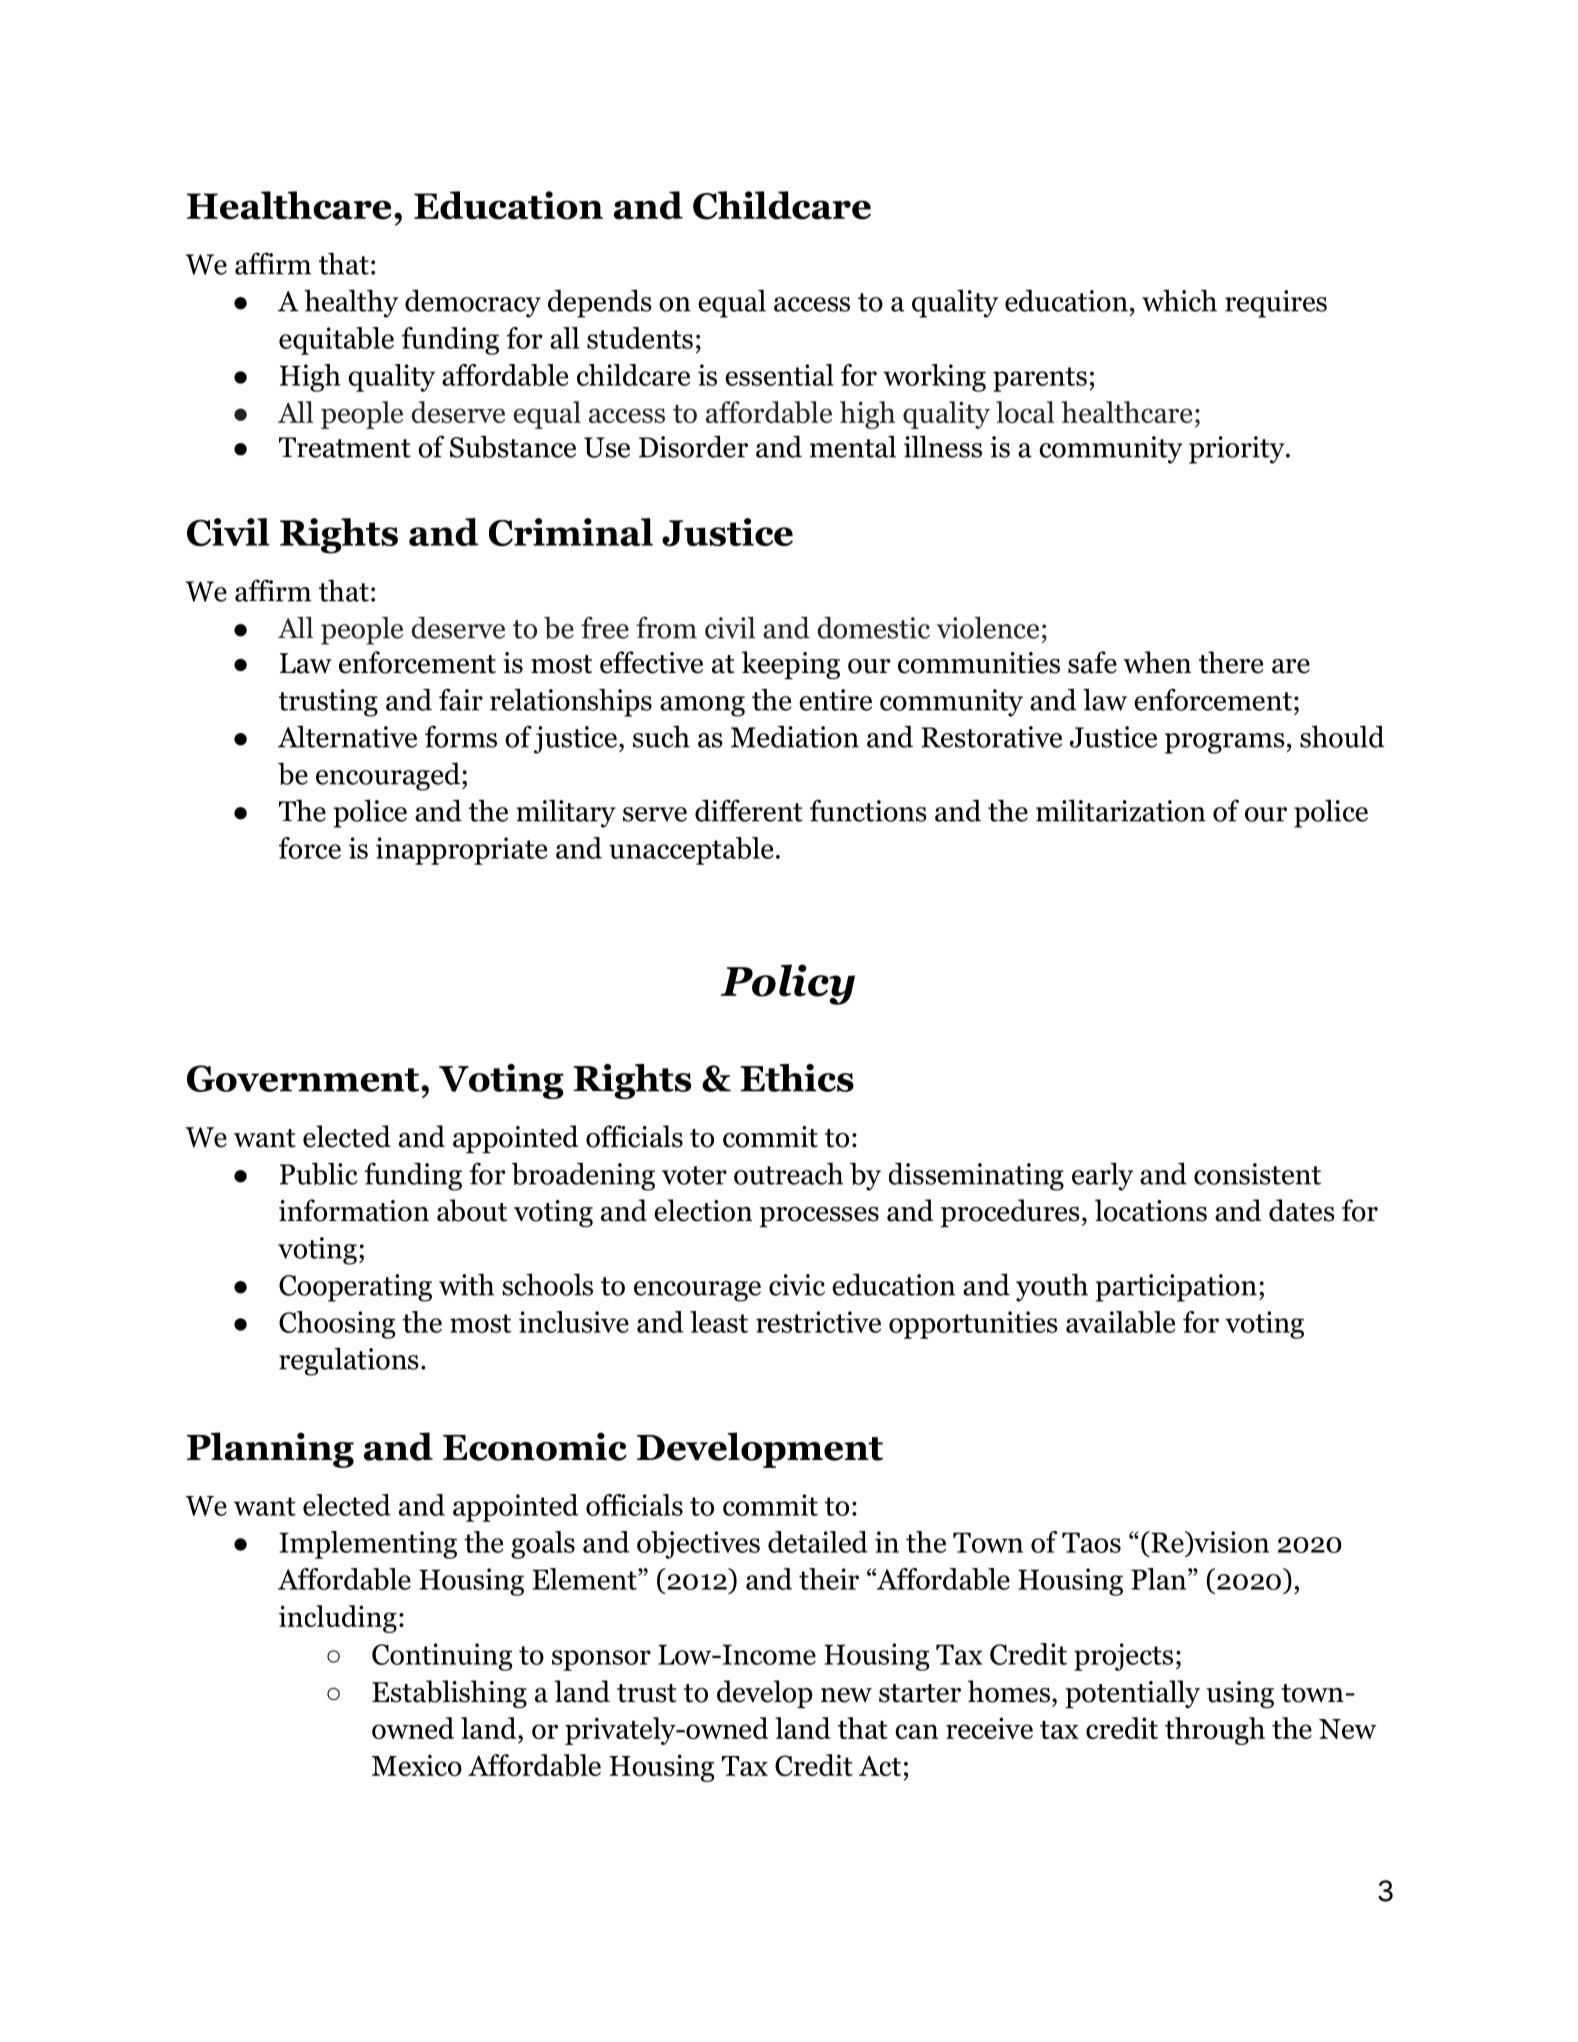 This screenshot has height=2042, width=1578. What do you see at coordinates (779, 375) in the screenshot?
I see `essential` at bounding box center [779, 375].
